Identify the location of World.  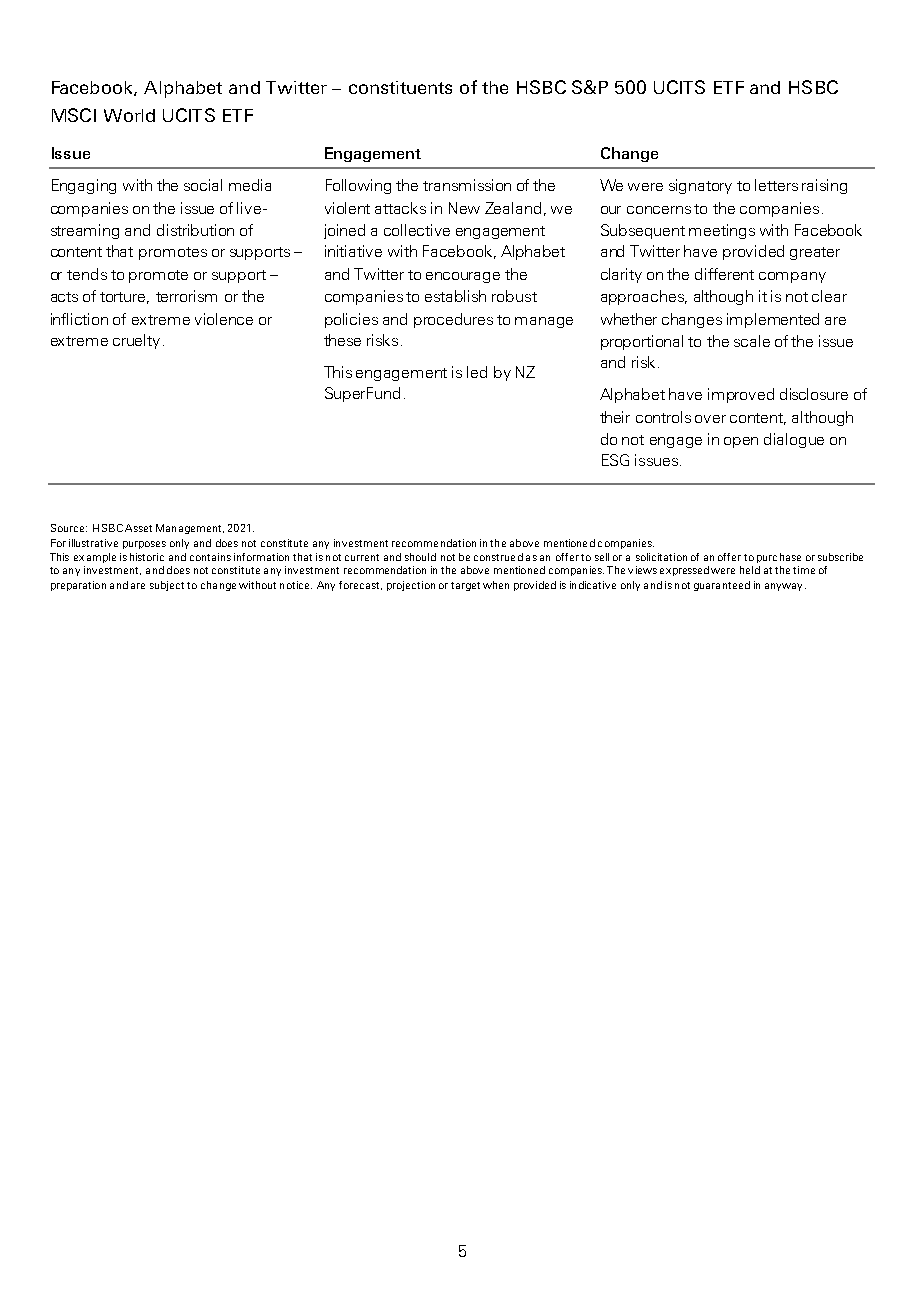
(129, 115).
